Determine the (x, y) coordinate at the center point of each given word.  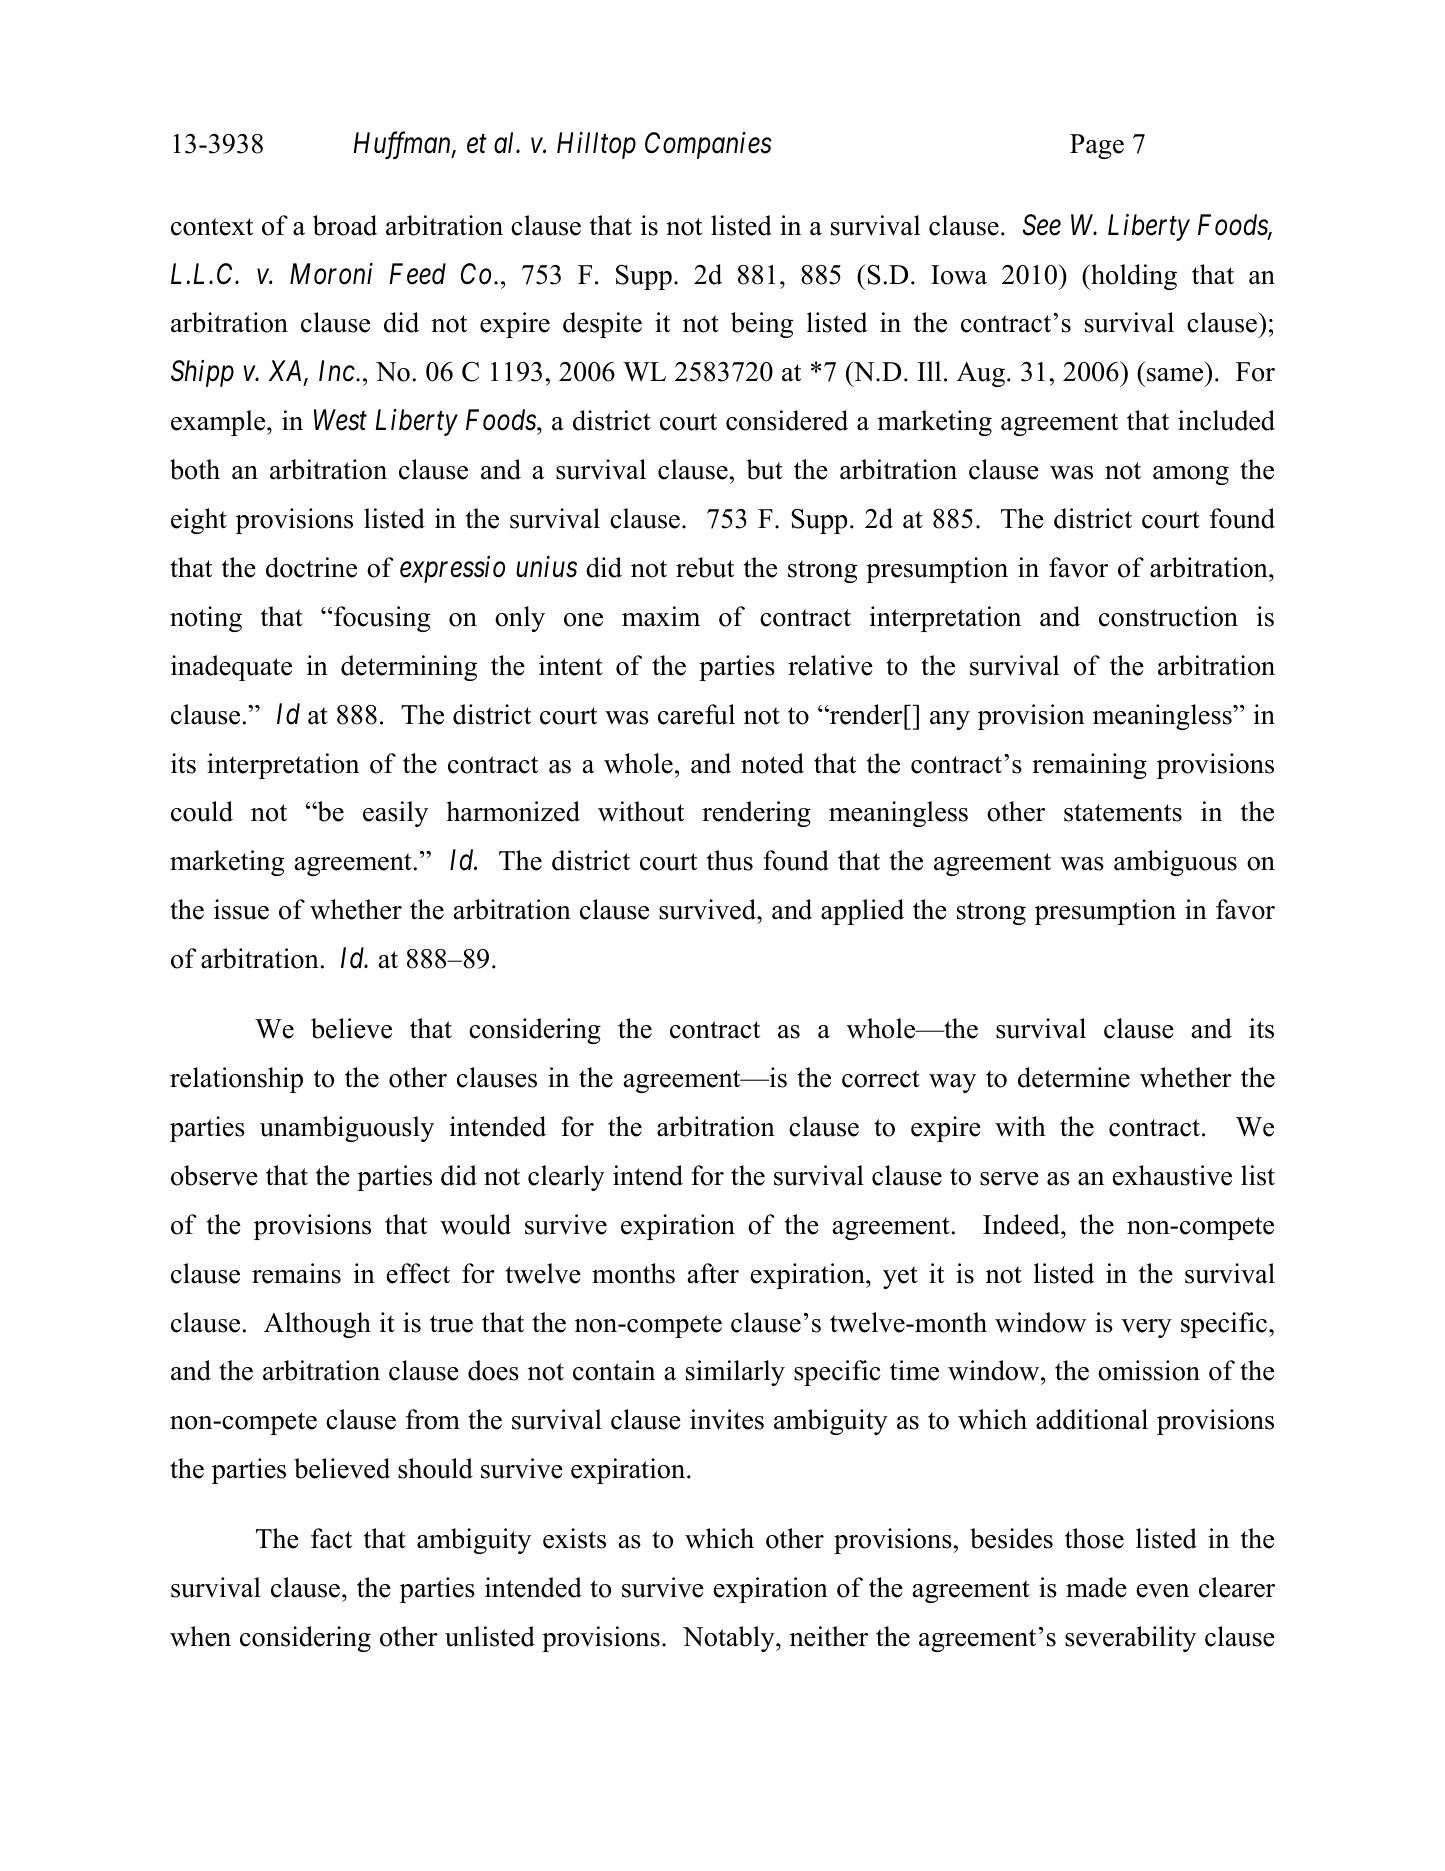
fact (331, 1538)
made (1096, 1587)
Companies (708, 145)
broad (345, 225)
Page (1097, 146)
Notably (730, 1639)
